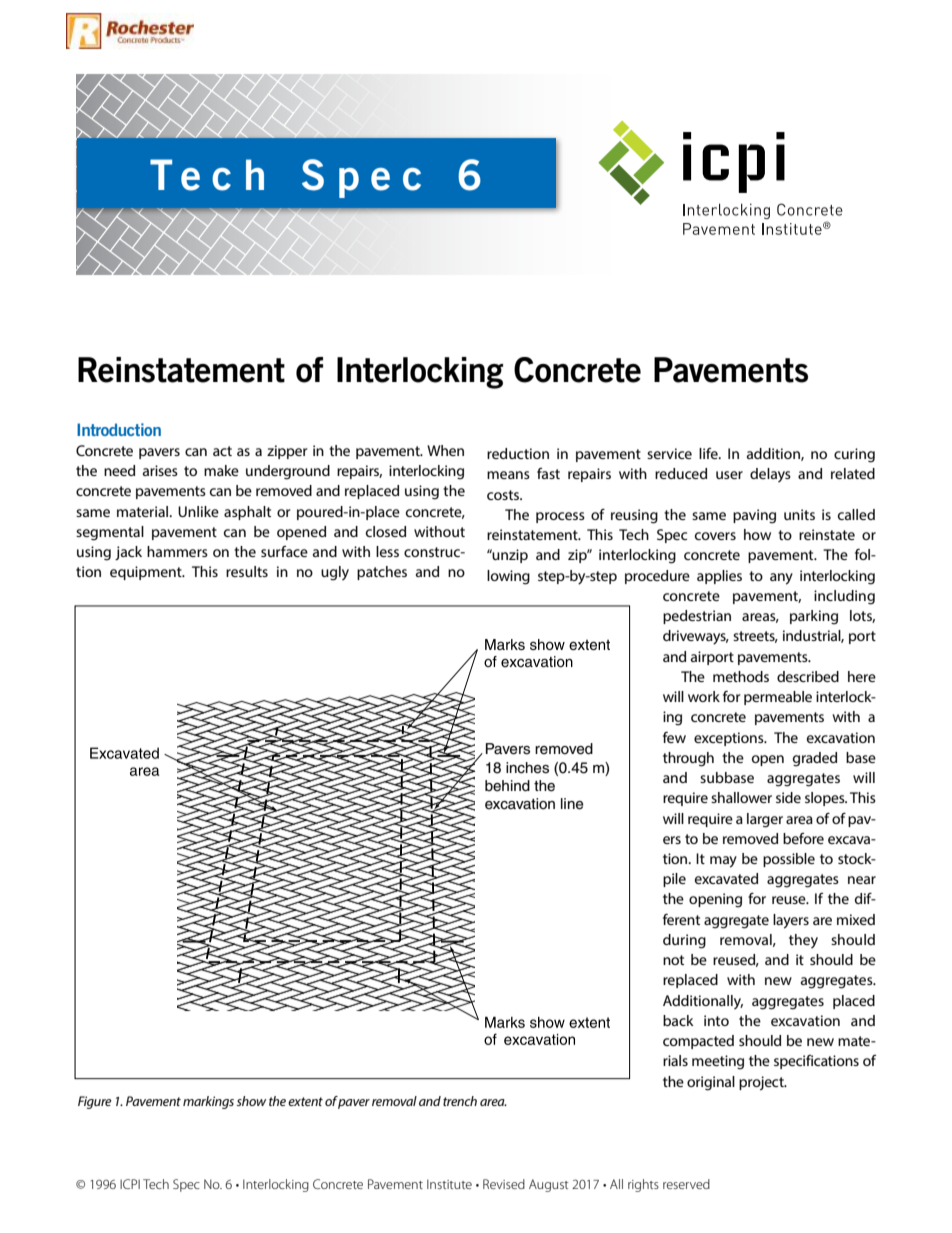 The height and width of the document is (1233, 952). What do you see at coordinates (716, 1020) in the document?
I see `into` at bounding box center [716, 1020].
